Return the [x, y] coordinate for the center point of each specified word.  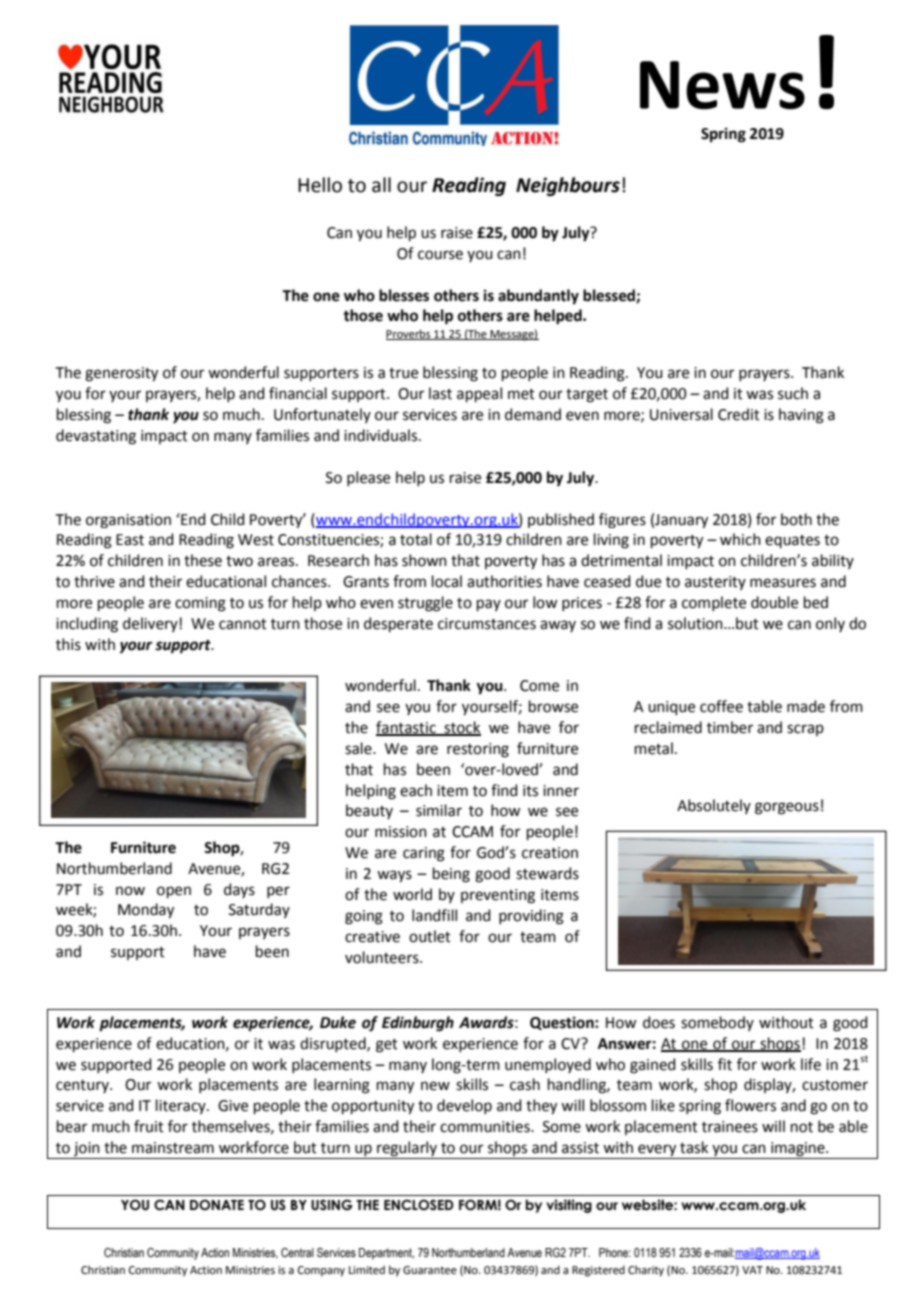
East [130, 540]
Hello [320, 185]
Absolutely [714, 806]
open [174, 892]
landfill [434, 915]
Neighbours [568, 186]
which [740, 539]
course [440, 255]
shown [424, 560]
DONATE [217, 1205]
